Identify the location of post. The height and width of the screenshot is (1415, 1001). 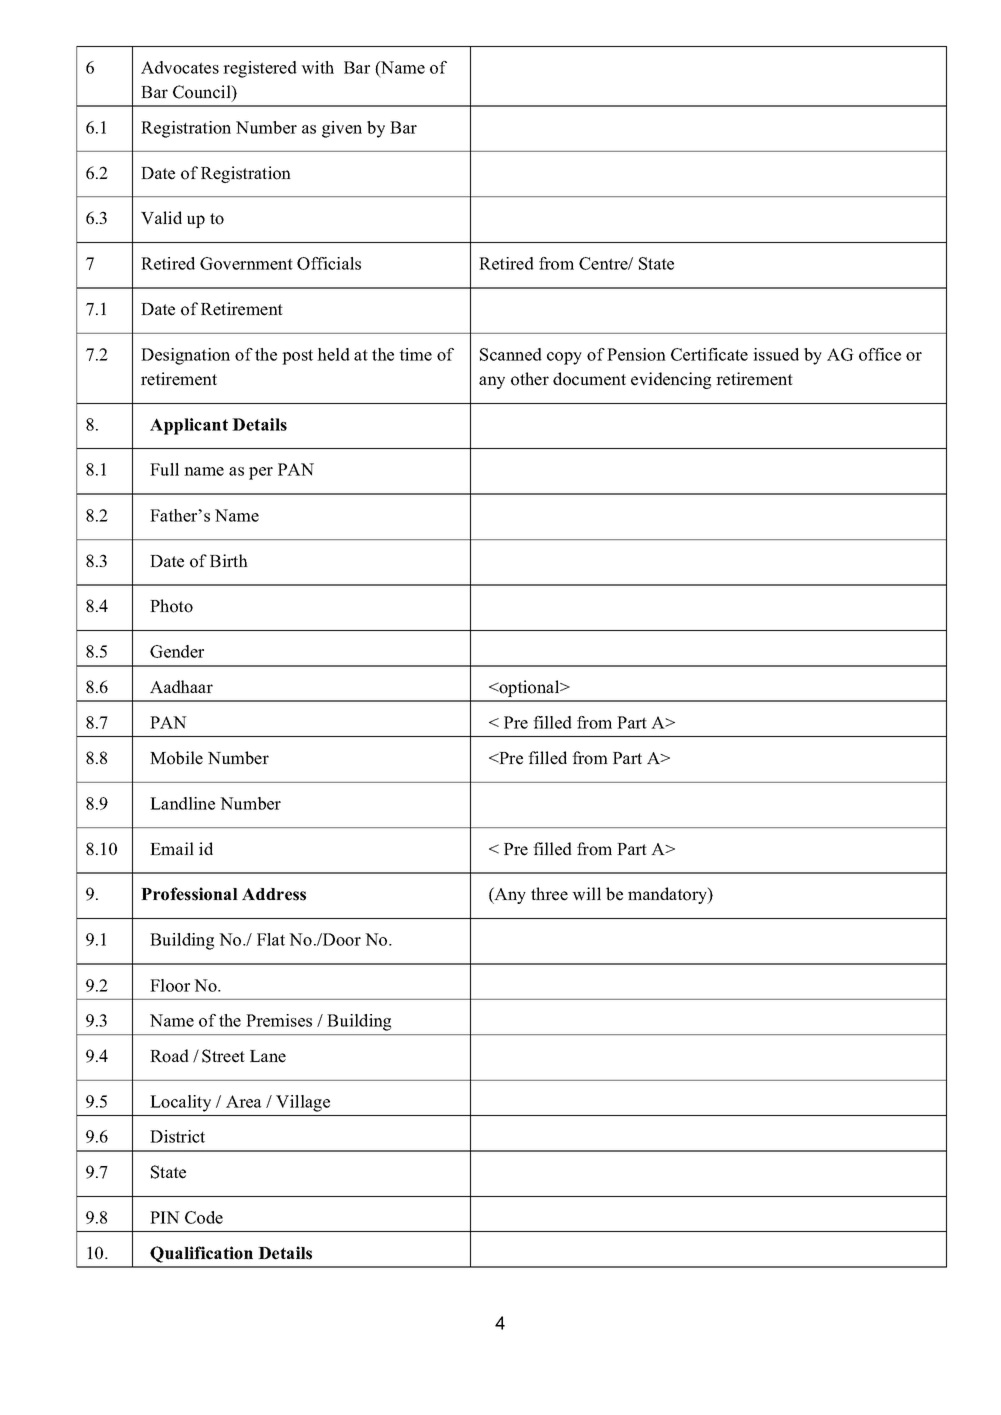
(297, 357).
